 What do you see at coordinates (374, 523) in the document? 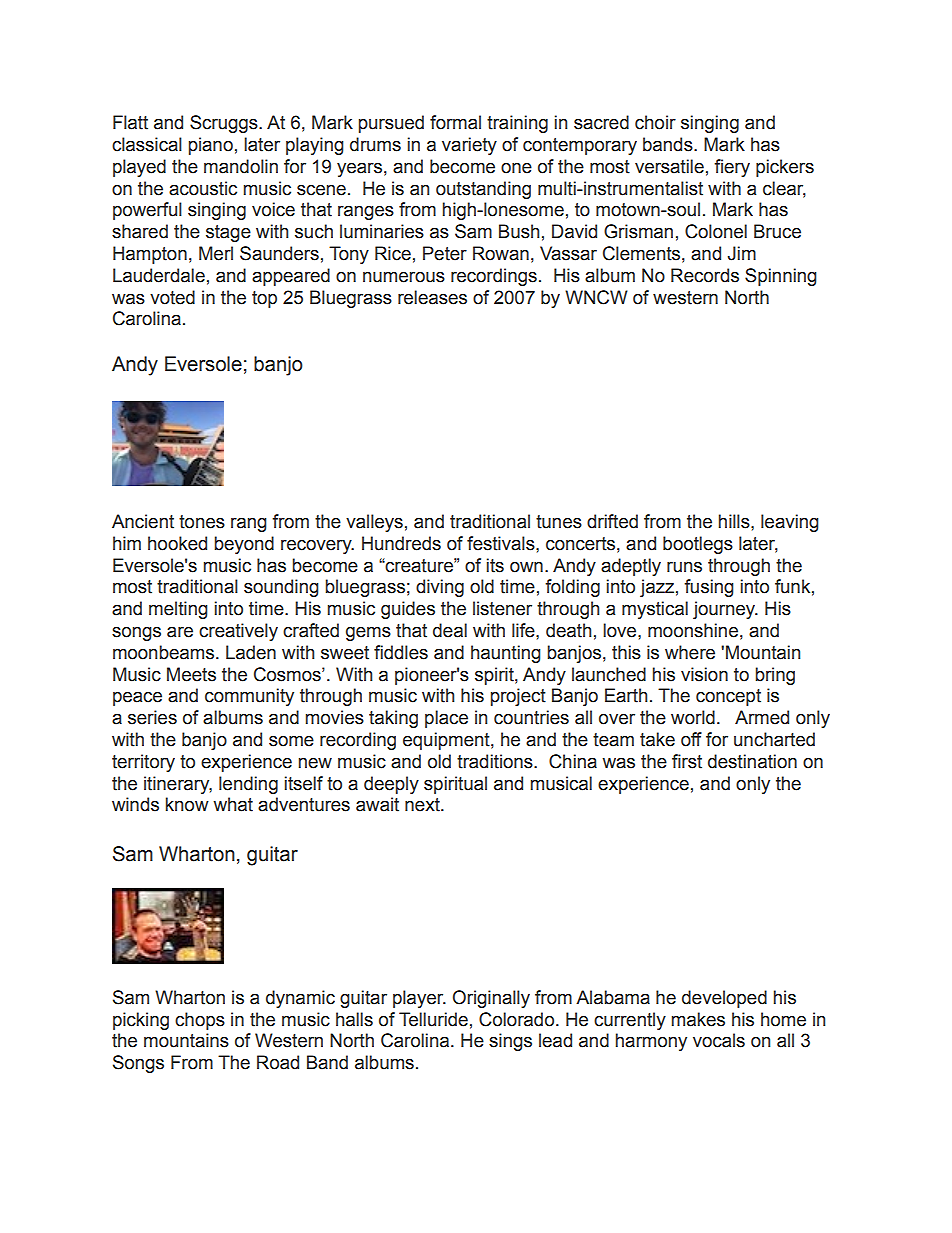
I see `valleys` at bounding box center [374, 523].
